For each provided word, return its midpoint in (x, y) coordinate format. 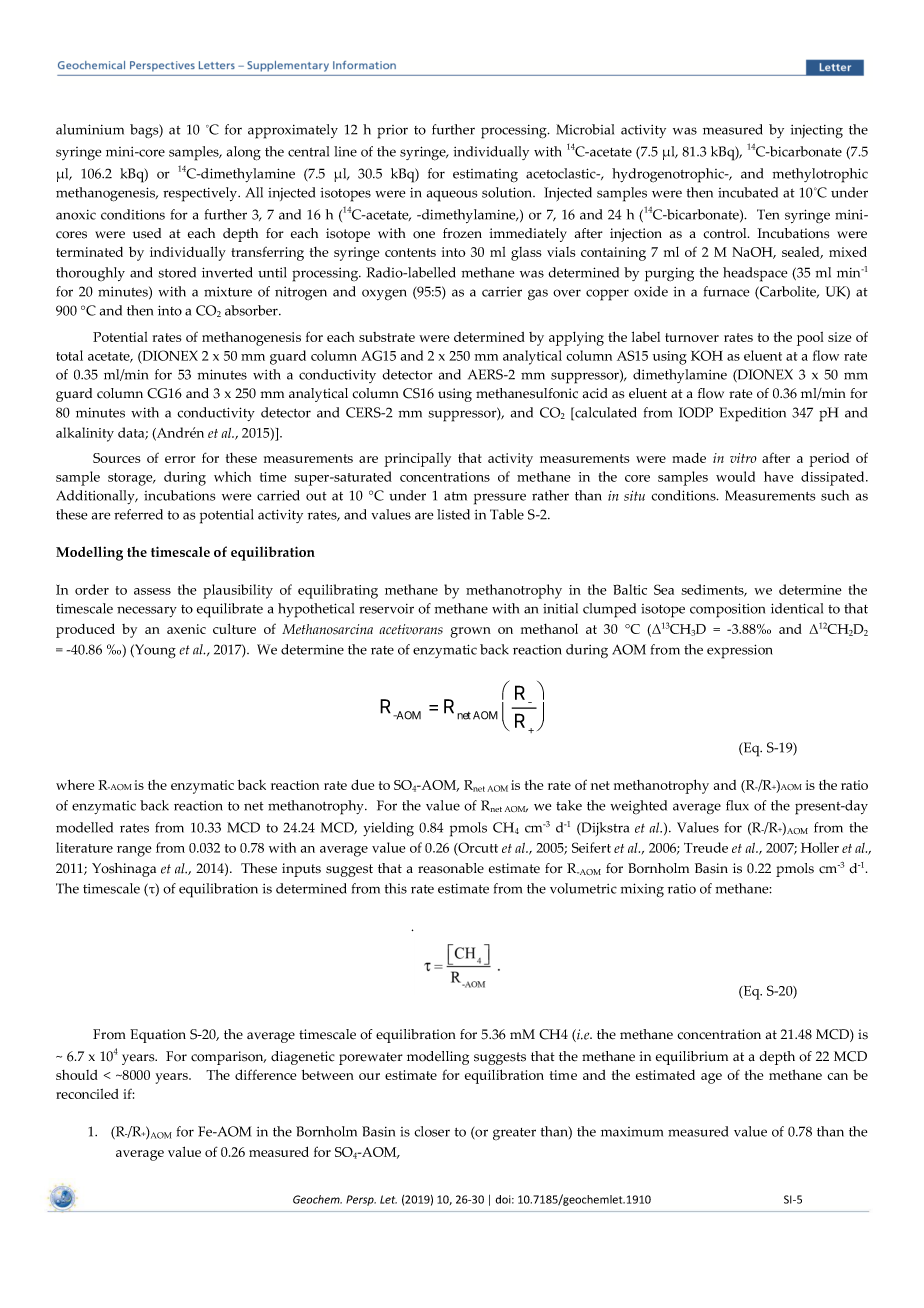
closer (432, 1131)
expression (740, 651)
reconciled (87, 1094)
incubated (748, 192)
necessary (147, 611)
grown (470, 632)
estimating (485, 176)
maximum (632, 1132)
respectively (201, 194)
